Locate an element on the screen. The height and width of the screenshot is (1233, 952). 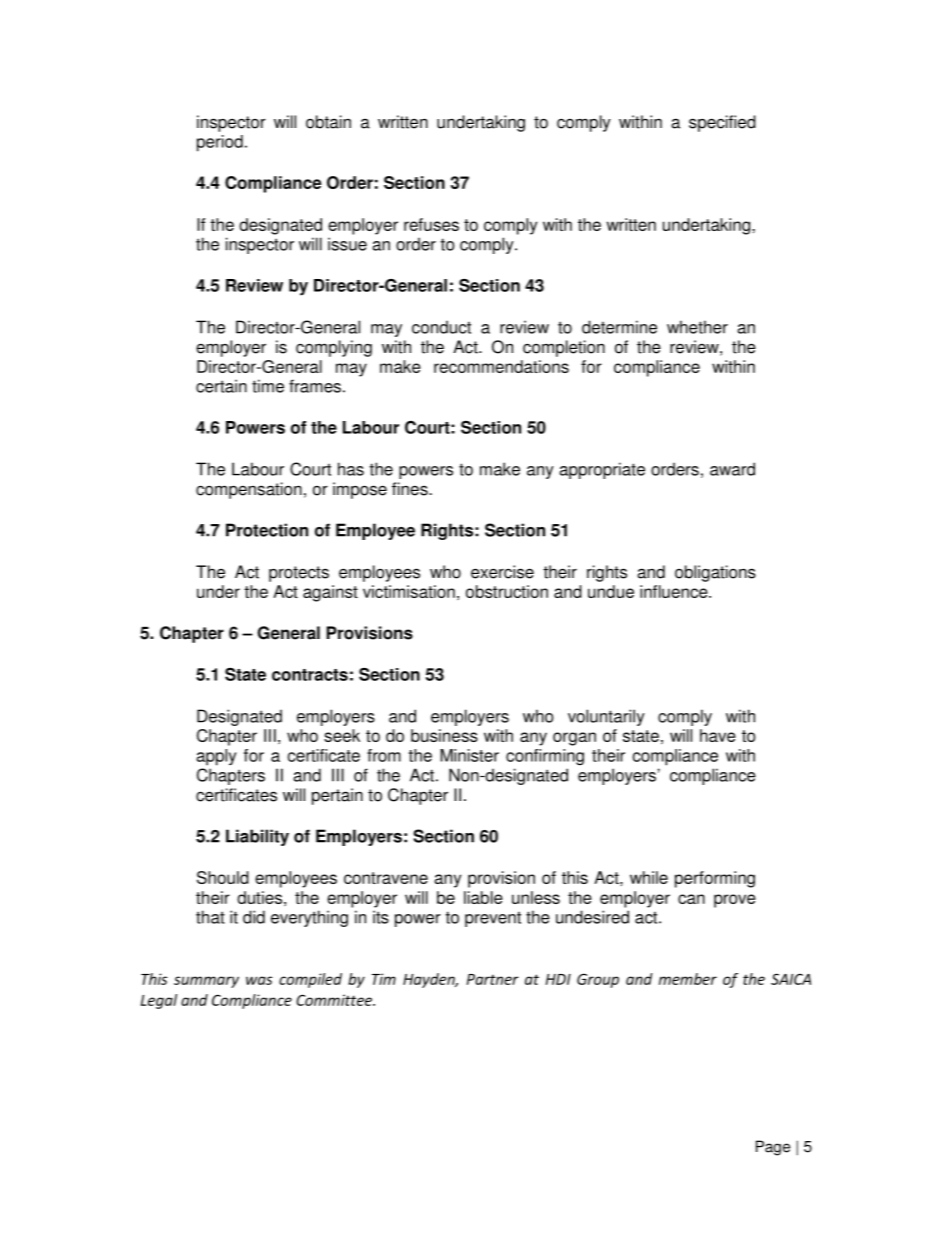
refuses is located at coordinates (431, 224).
